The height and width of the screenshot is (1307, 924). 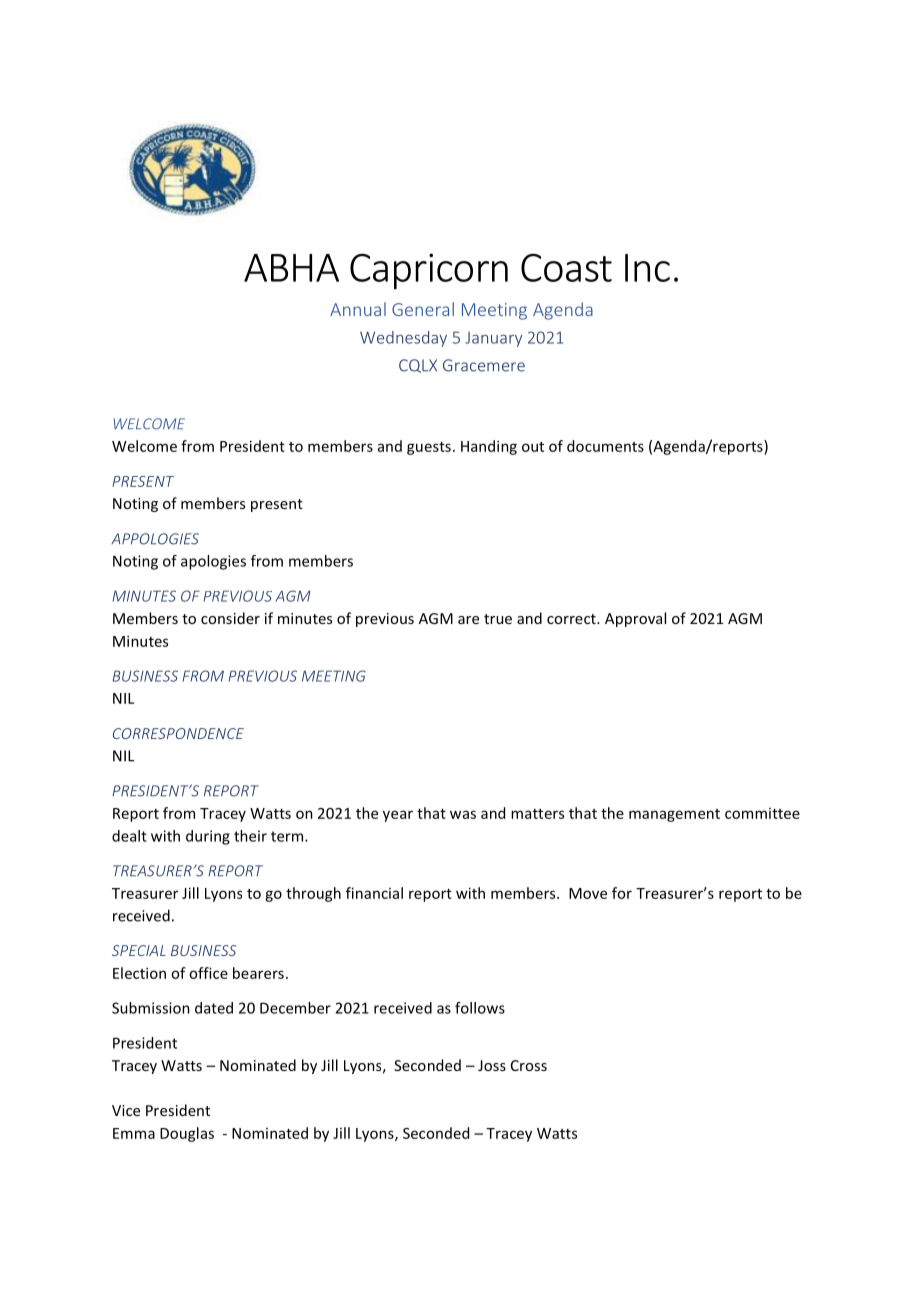 What do you see at coordinates (492, 1065) in the screenshot?
I see `Joss` at bounding box center [492, 1065].
